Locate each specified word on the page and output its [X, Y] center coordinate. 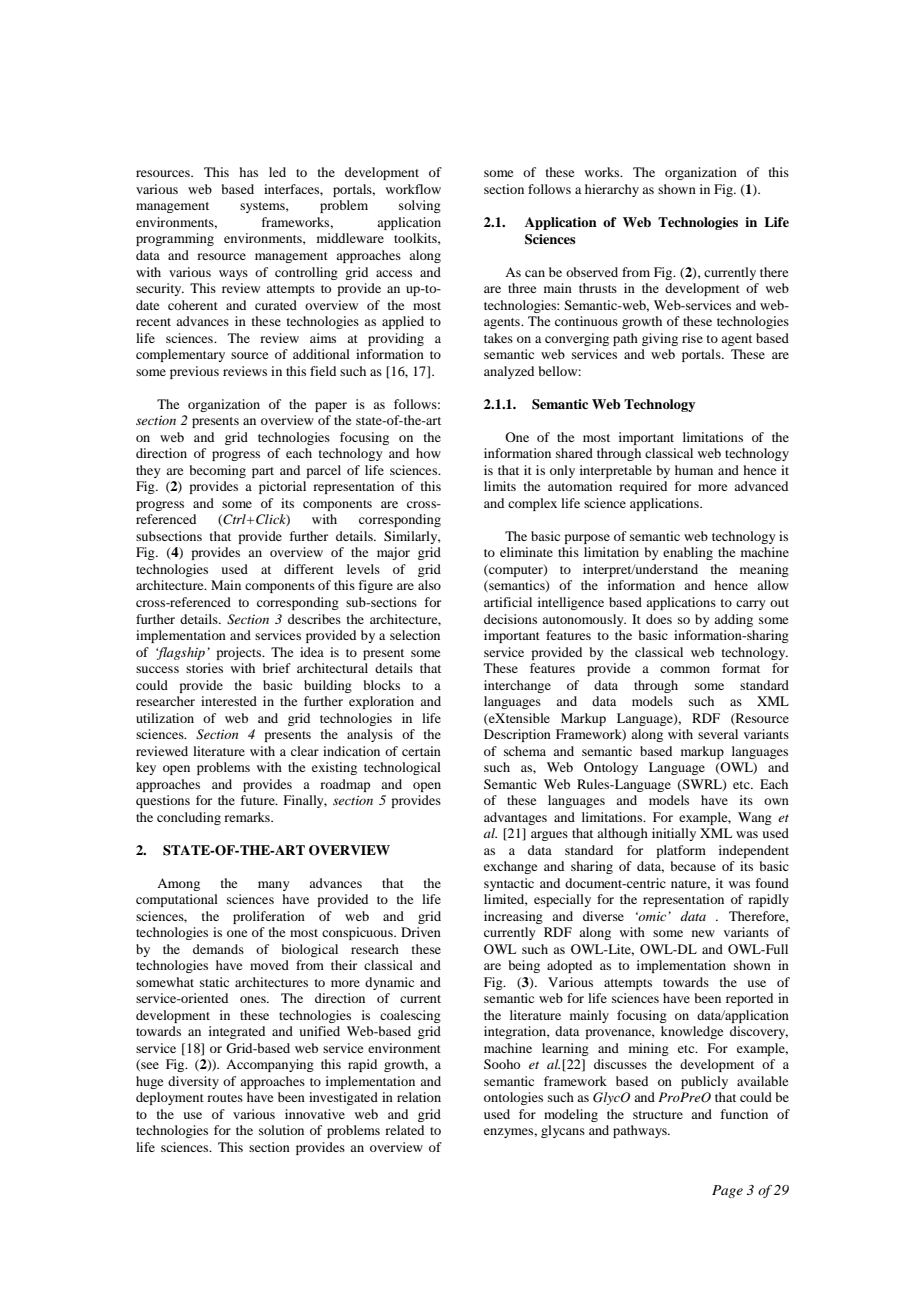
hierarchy [612, 190]
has [248, 172]
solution [281, 1130]
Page [727, 1191]
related [404, 1130]
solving [420, 206]
